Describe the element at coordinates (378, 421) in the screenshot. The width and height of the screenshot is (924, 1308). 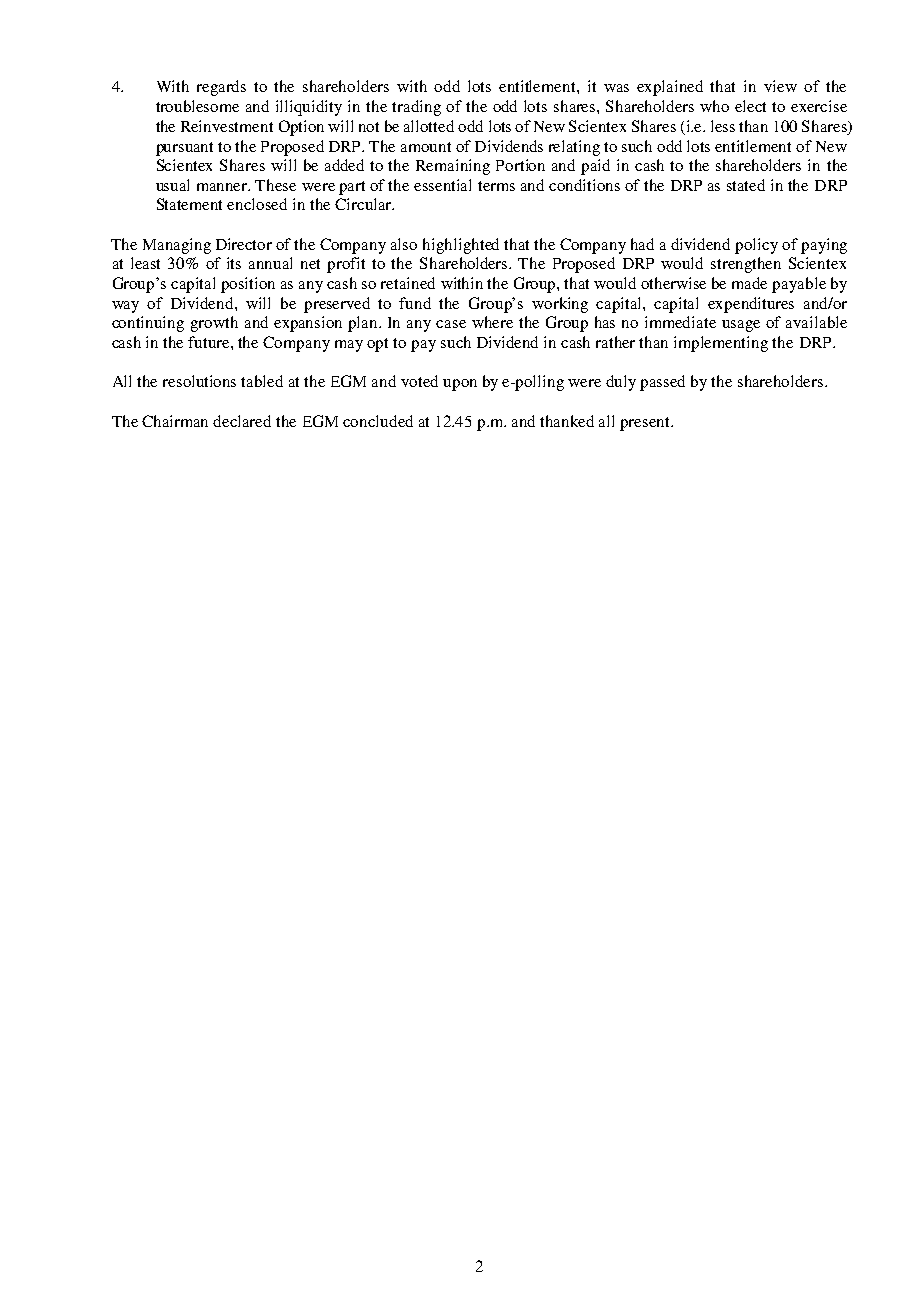
I see `concluded` at that location.
